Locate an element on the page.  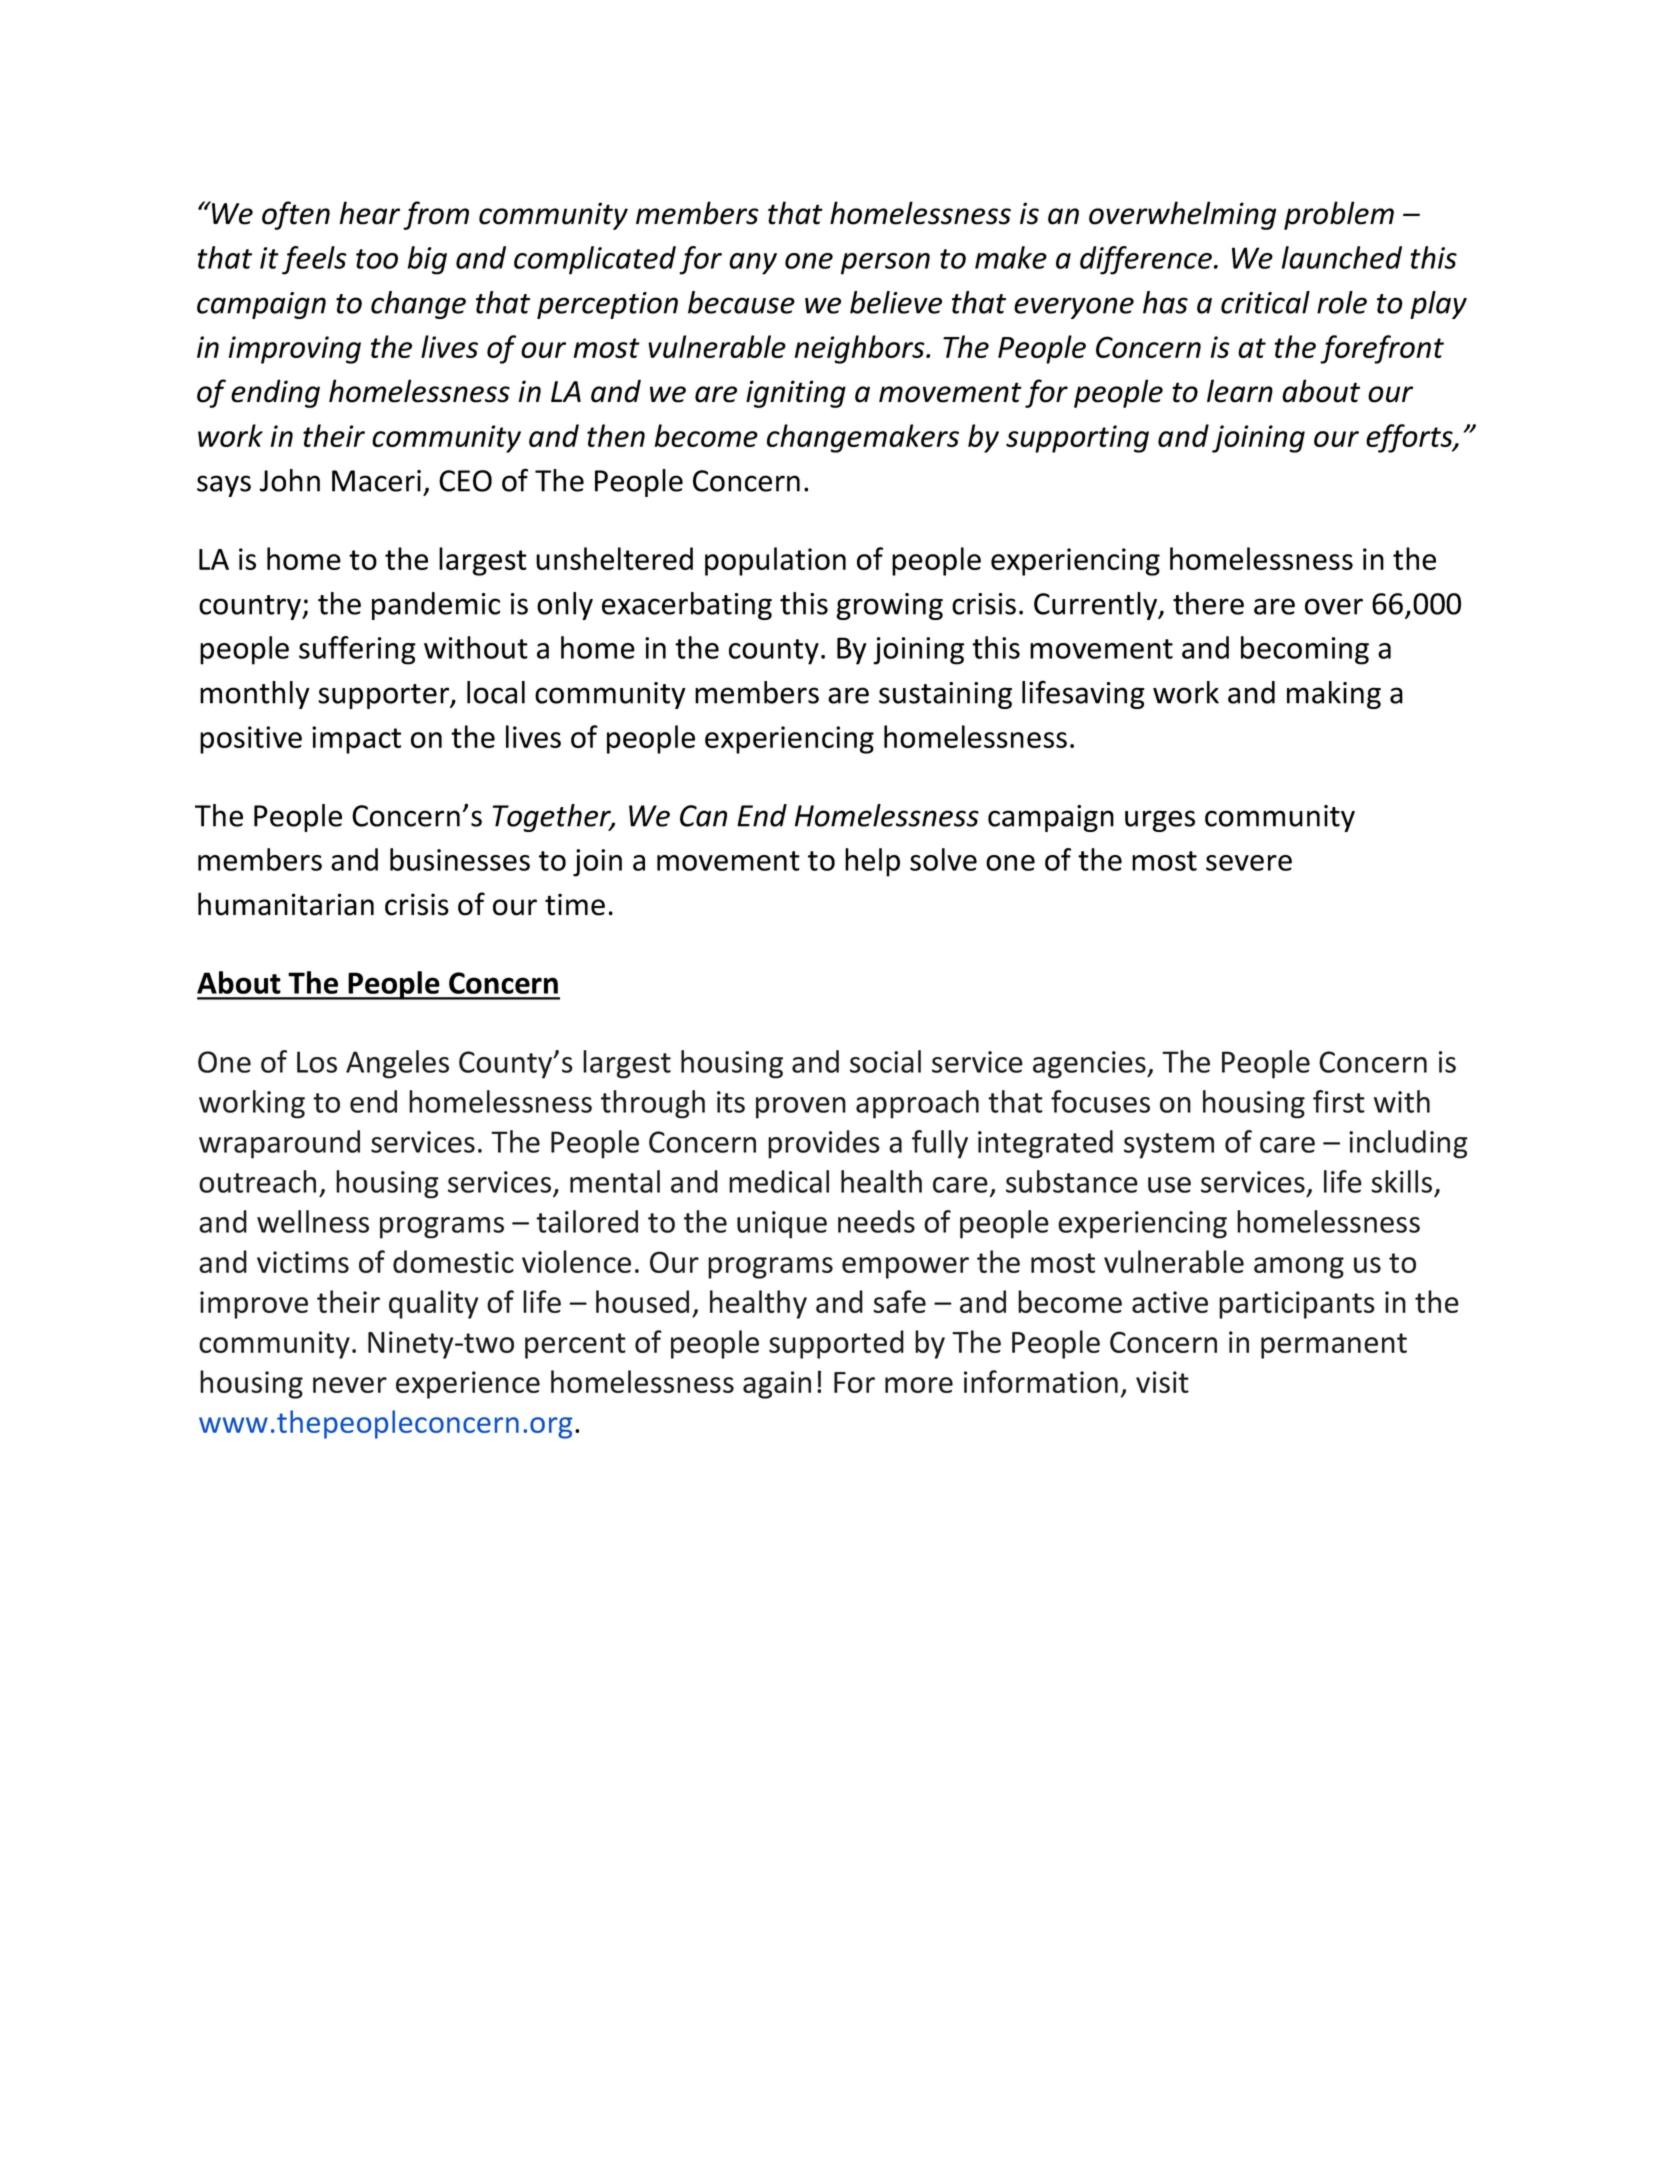
population is located at coordinates (775, 561).
